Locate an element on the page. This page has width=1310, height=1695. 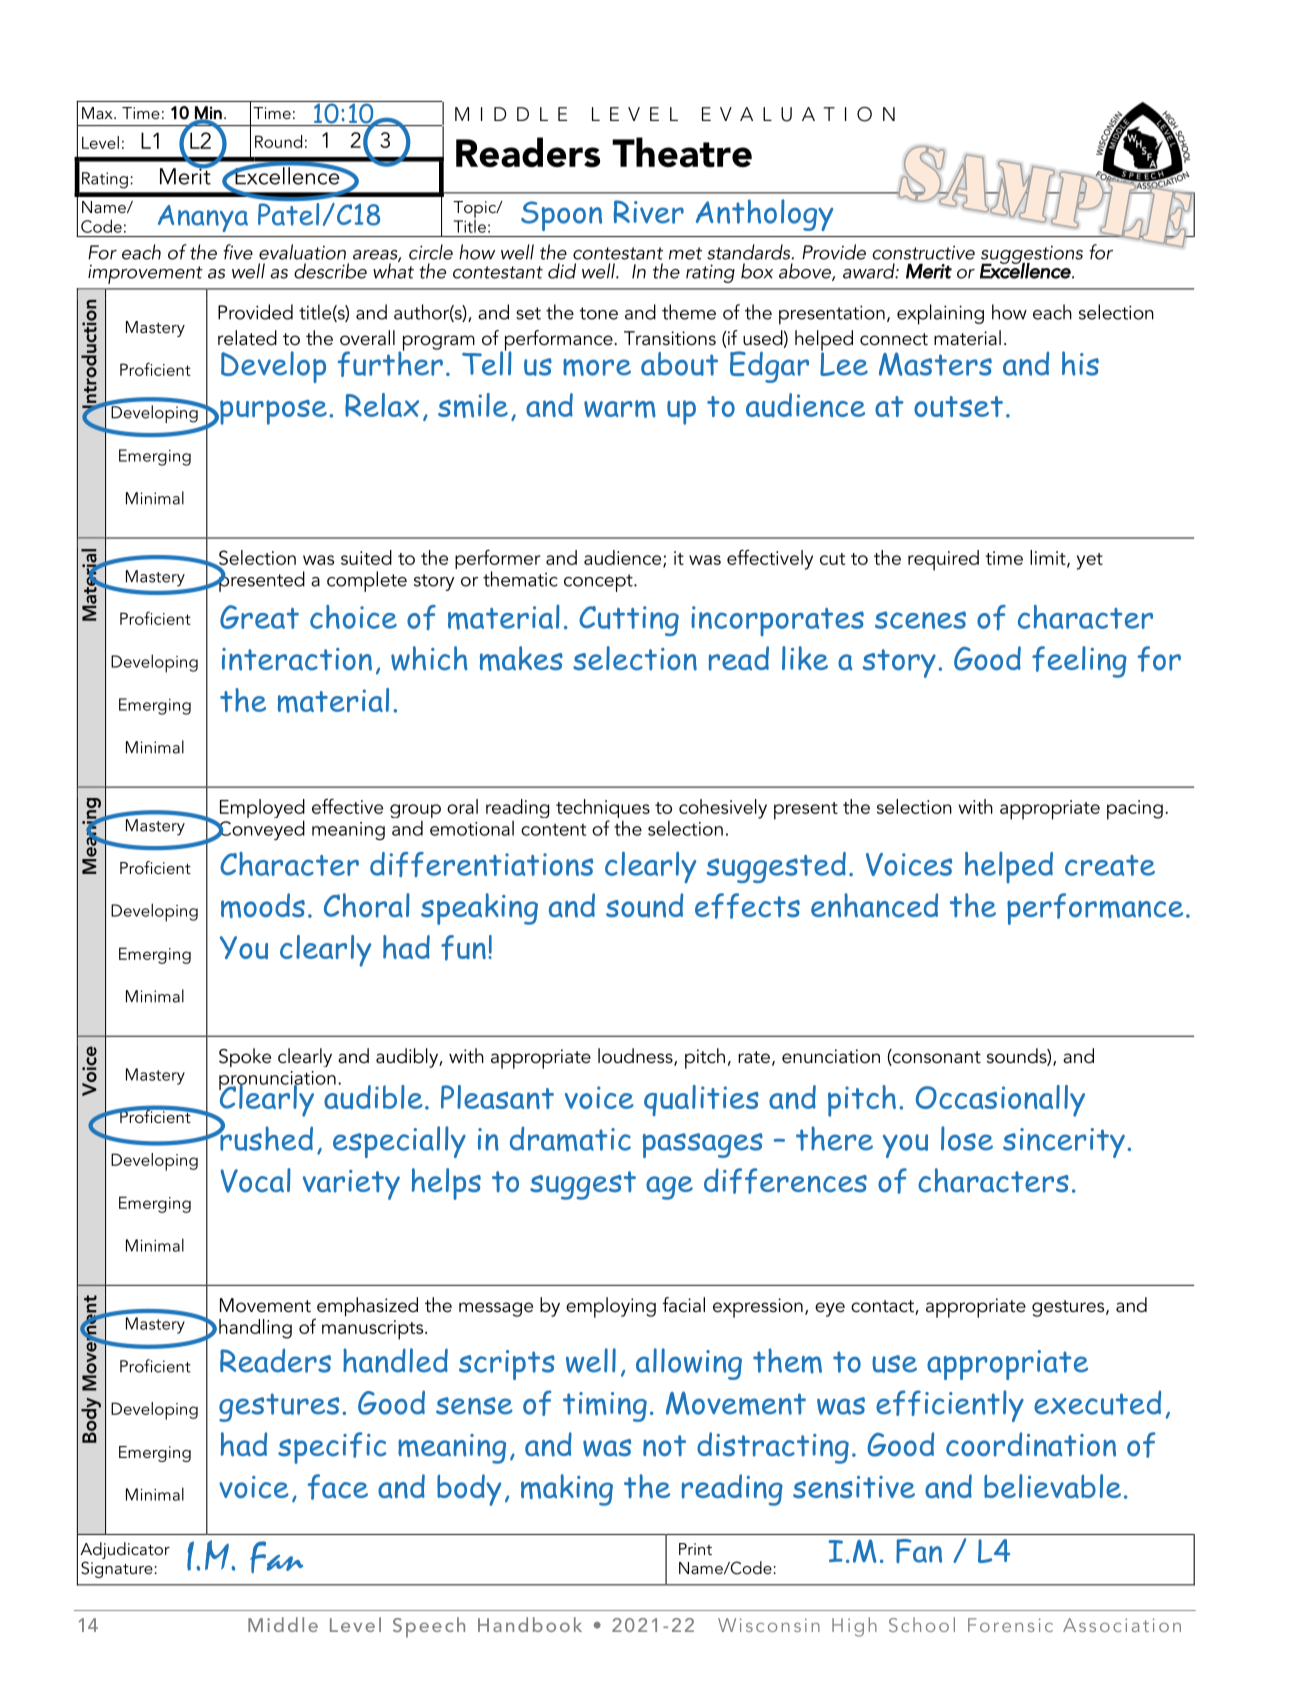
making is located at coordinates (567, 1490).
